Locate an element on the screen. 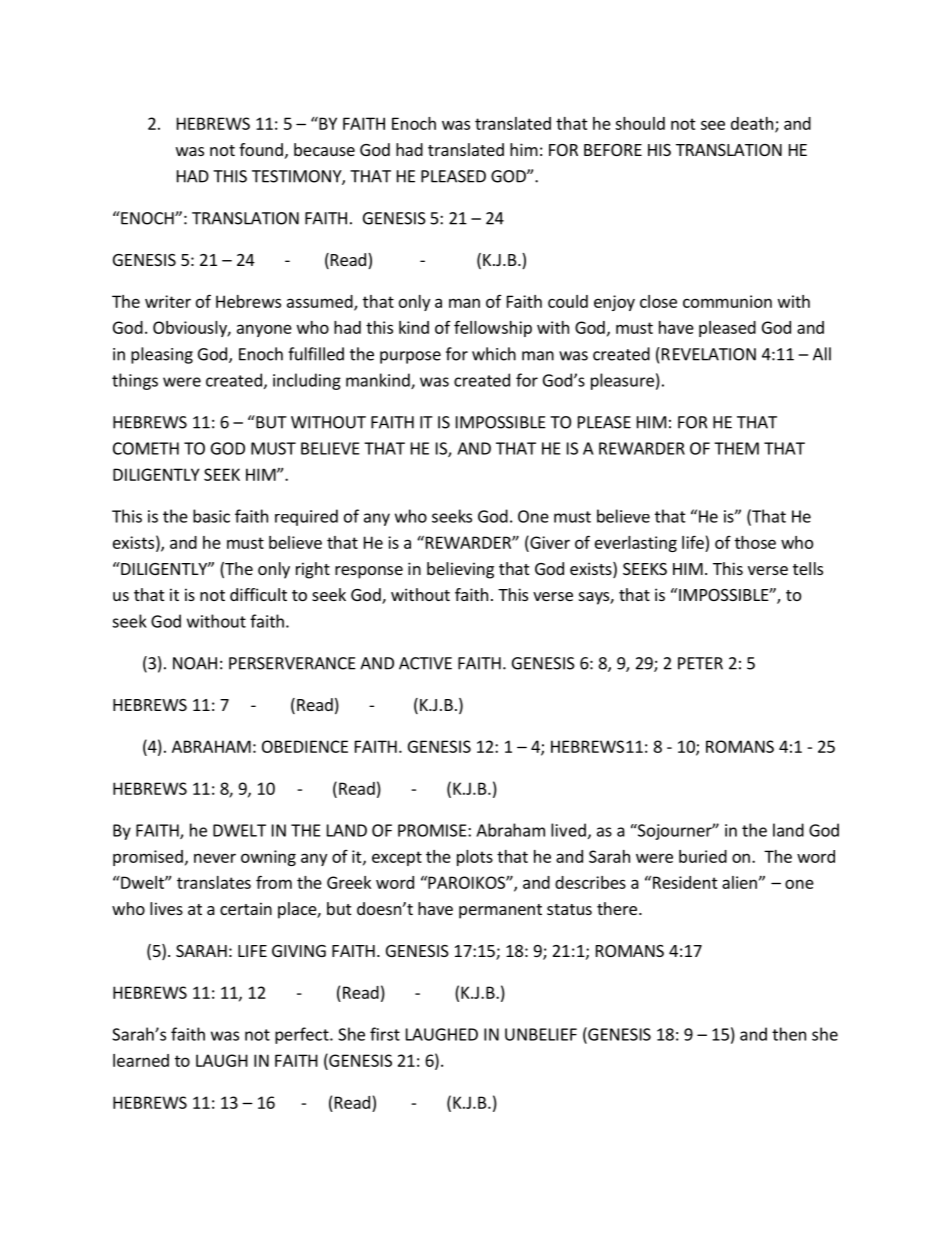 The height and width of the screenshot is (1233, 952). found is located at coordinates (261, 149).
